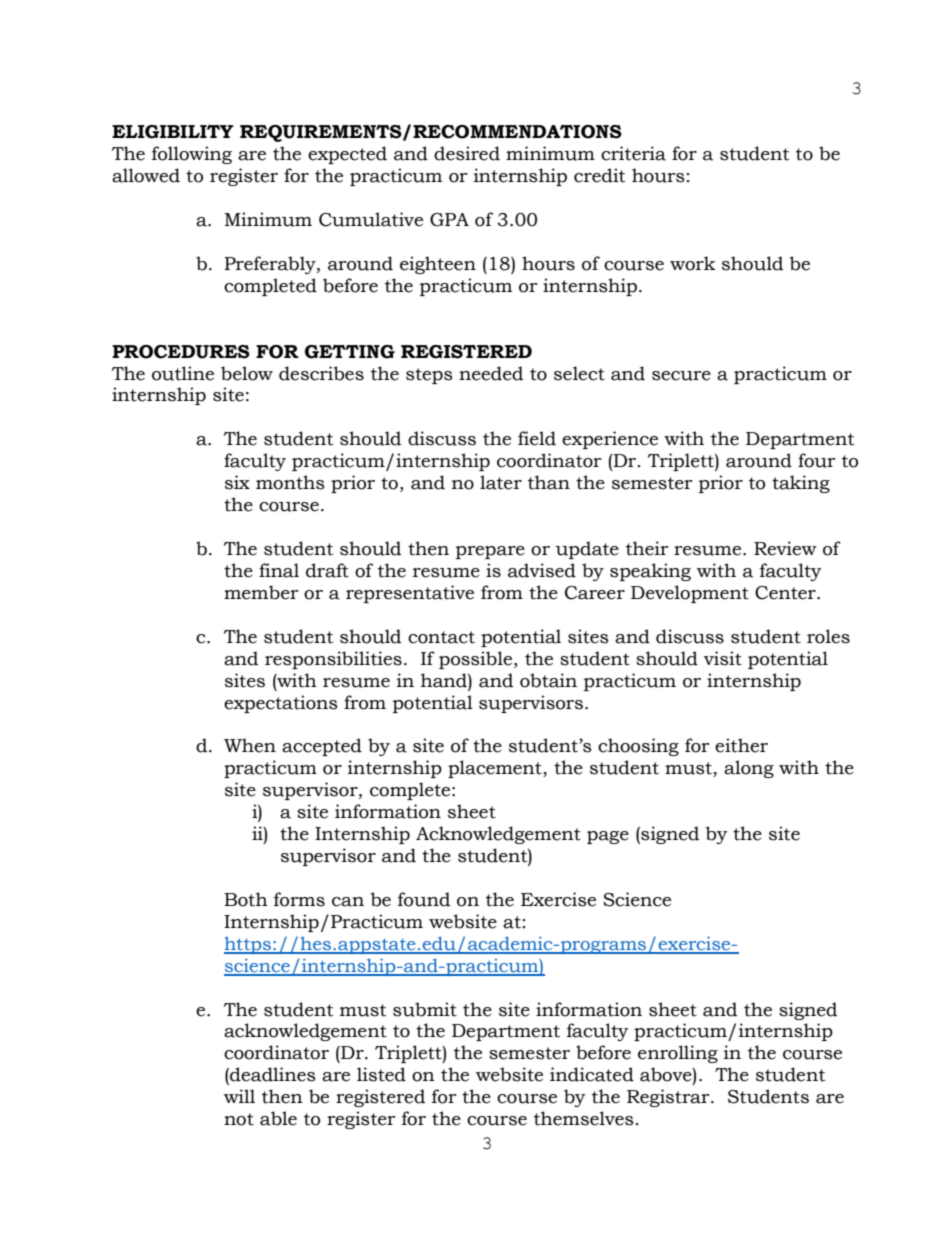 The height and width of the image is (1233, 952). I want to click on following, so click(192, 155).
